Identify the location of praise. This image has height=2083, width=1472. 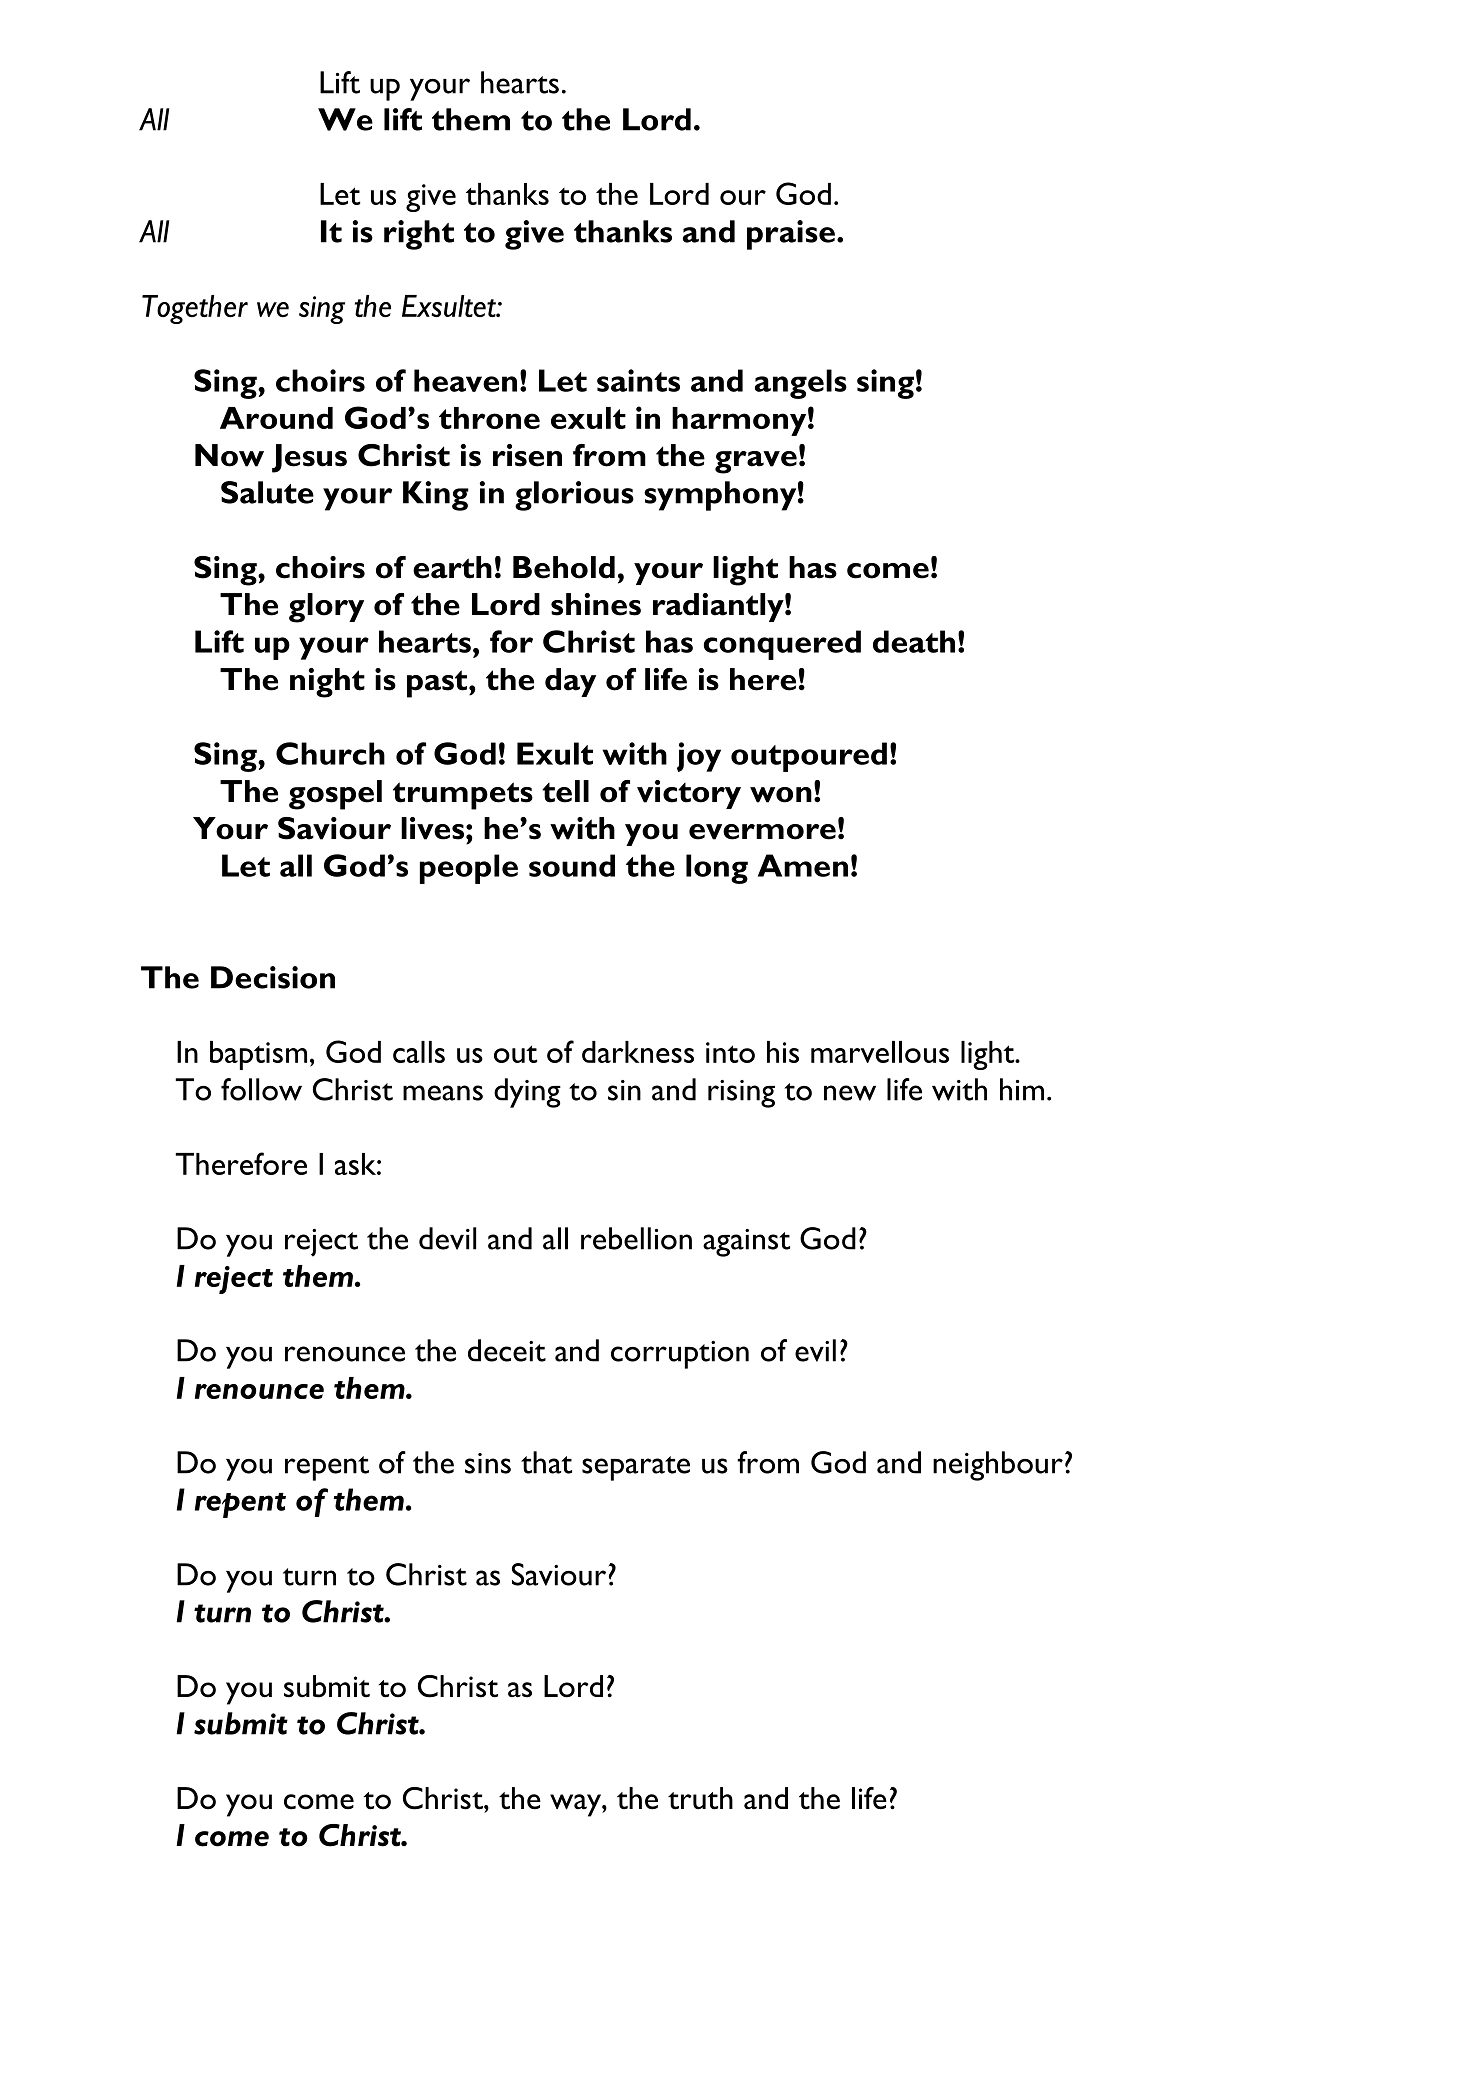
(791, 235).
